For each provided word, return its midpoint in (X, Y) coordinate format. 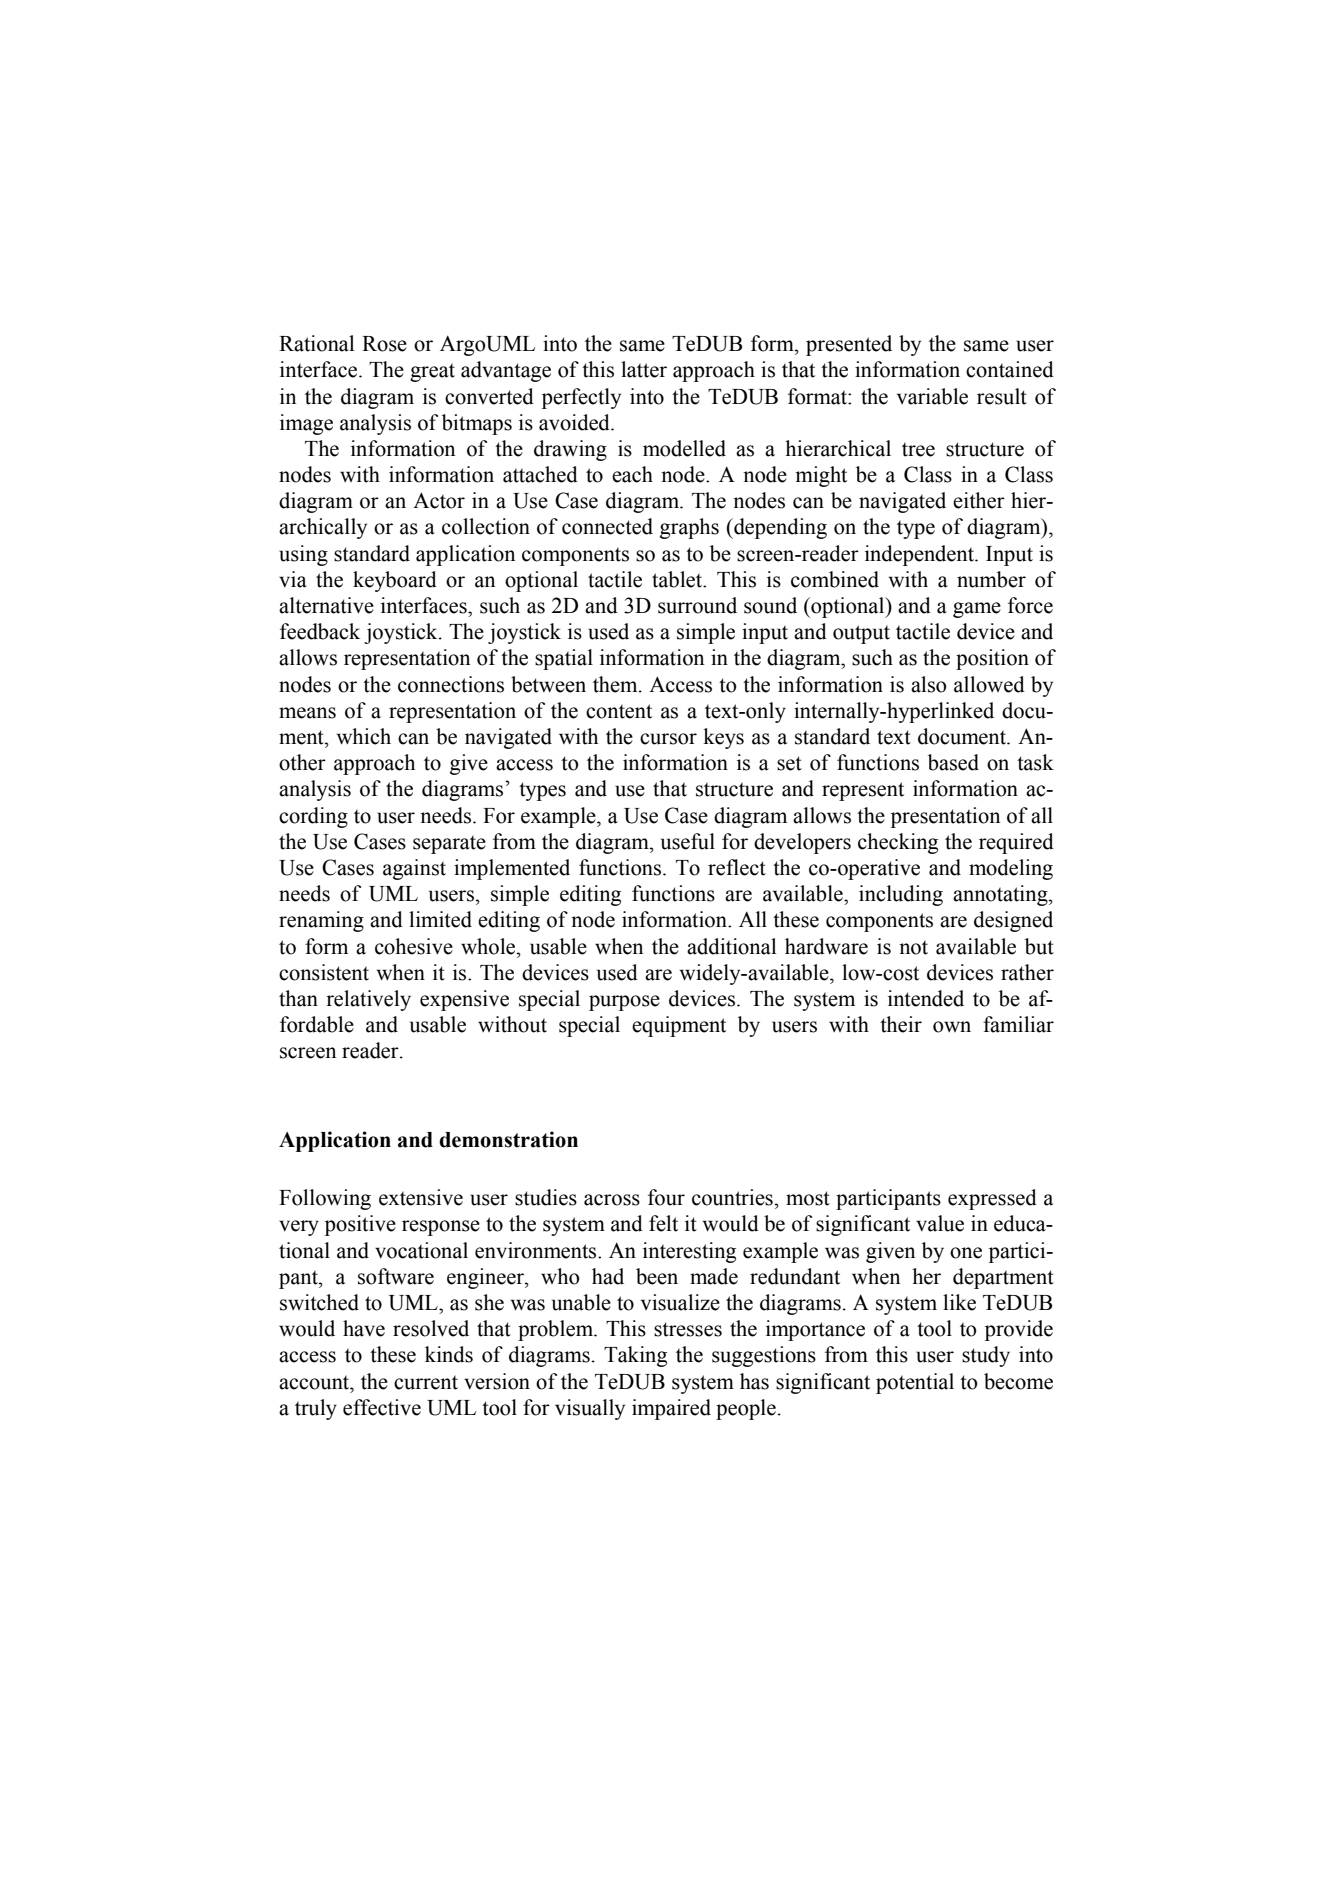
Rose (384, 344)
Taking (635, 1356)
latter (644, 369)
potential (915, 1383)
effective (382, 1407)
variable (932, 396)
